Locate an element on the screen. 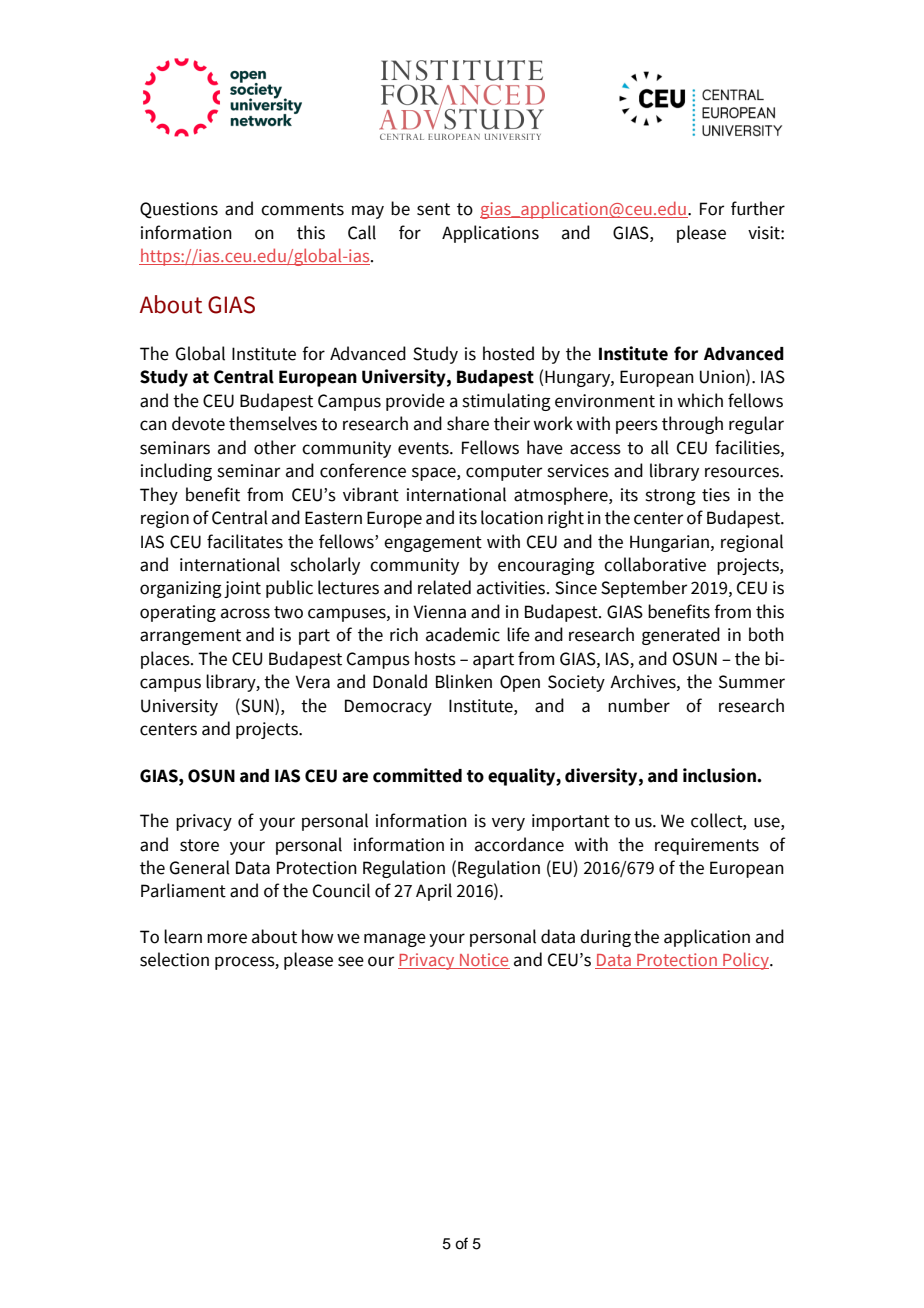 The height and width of the screenshot is (1308, 924). September is located at coordinates (644, 589).
